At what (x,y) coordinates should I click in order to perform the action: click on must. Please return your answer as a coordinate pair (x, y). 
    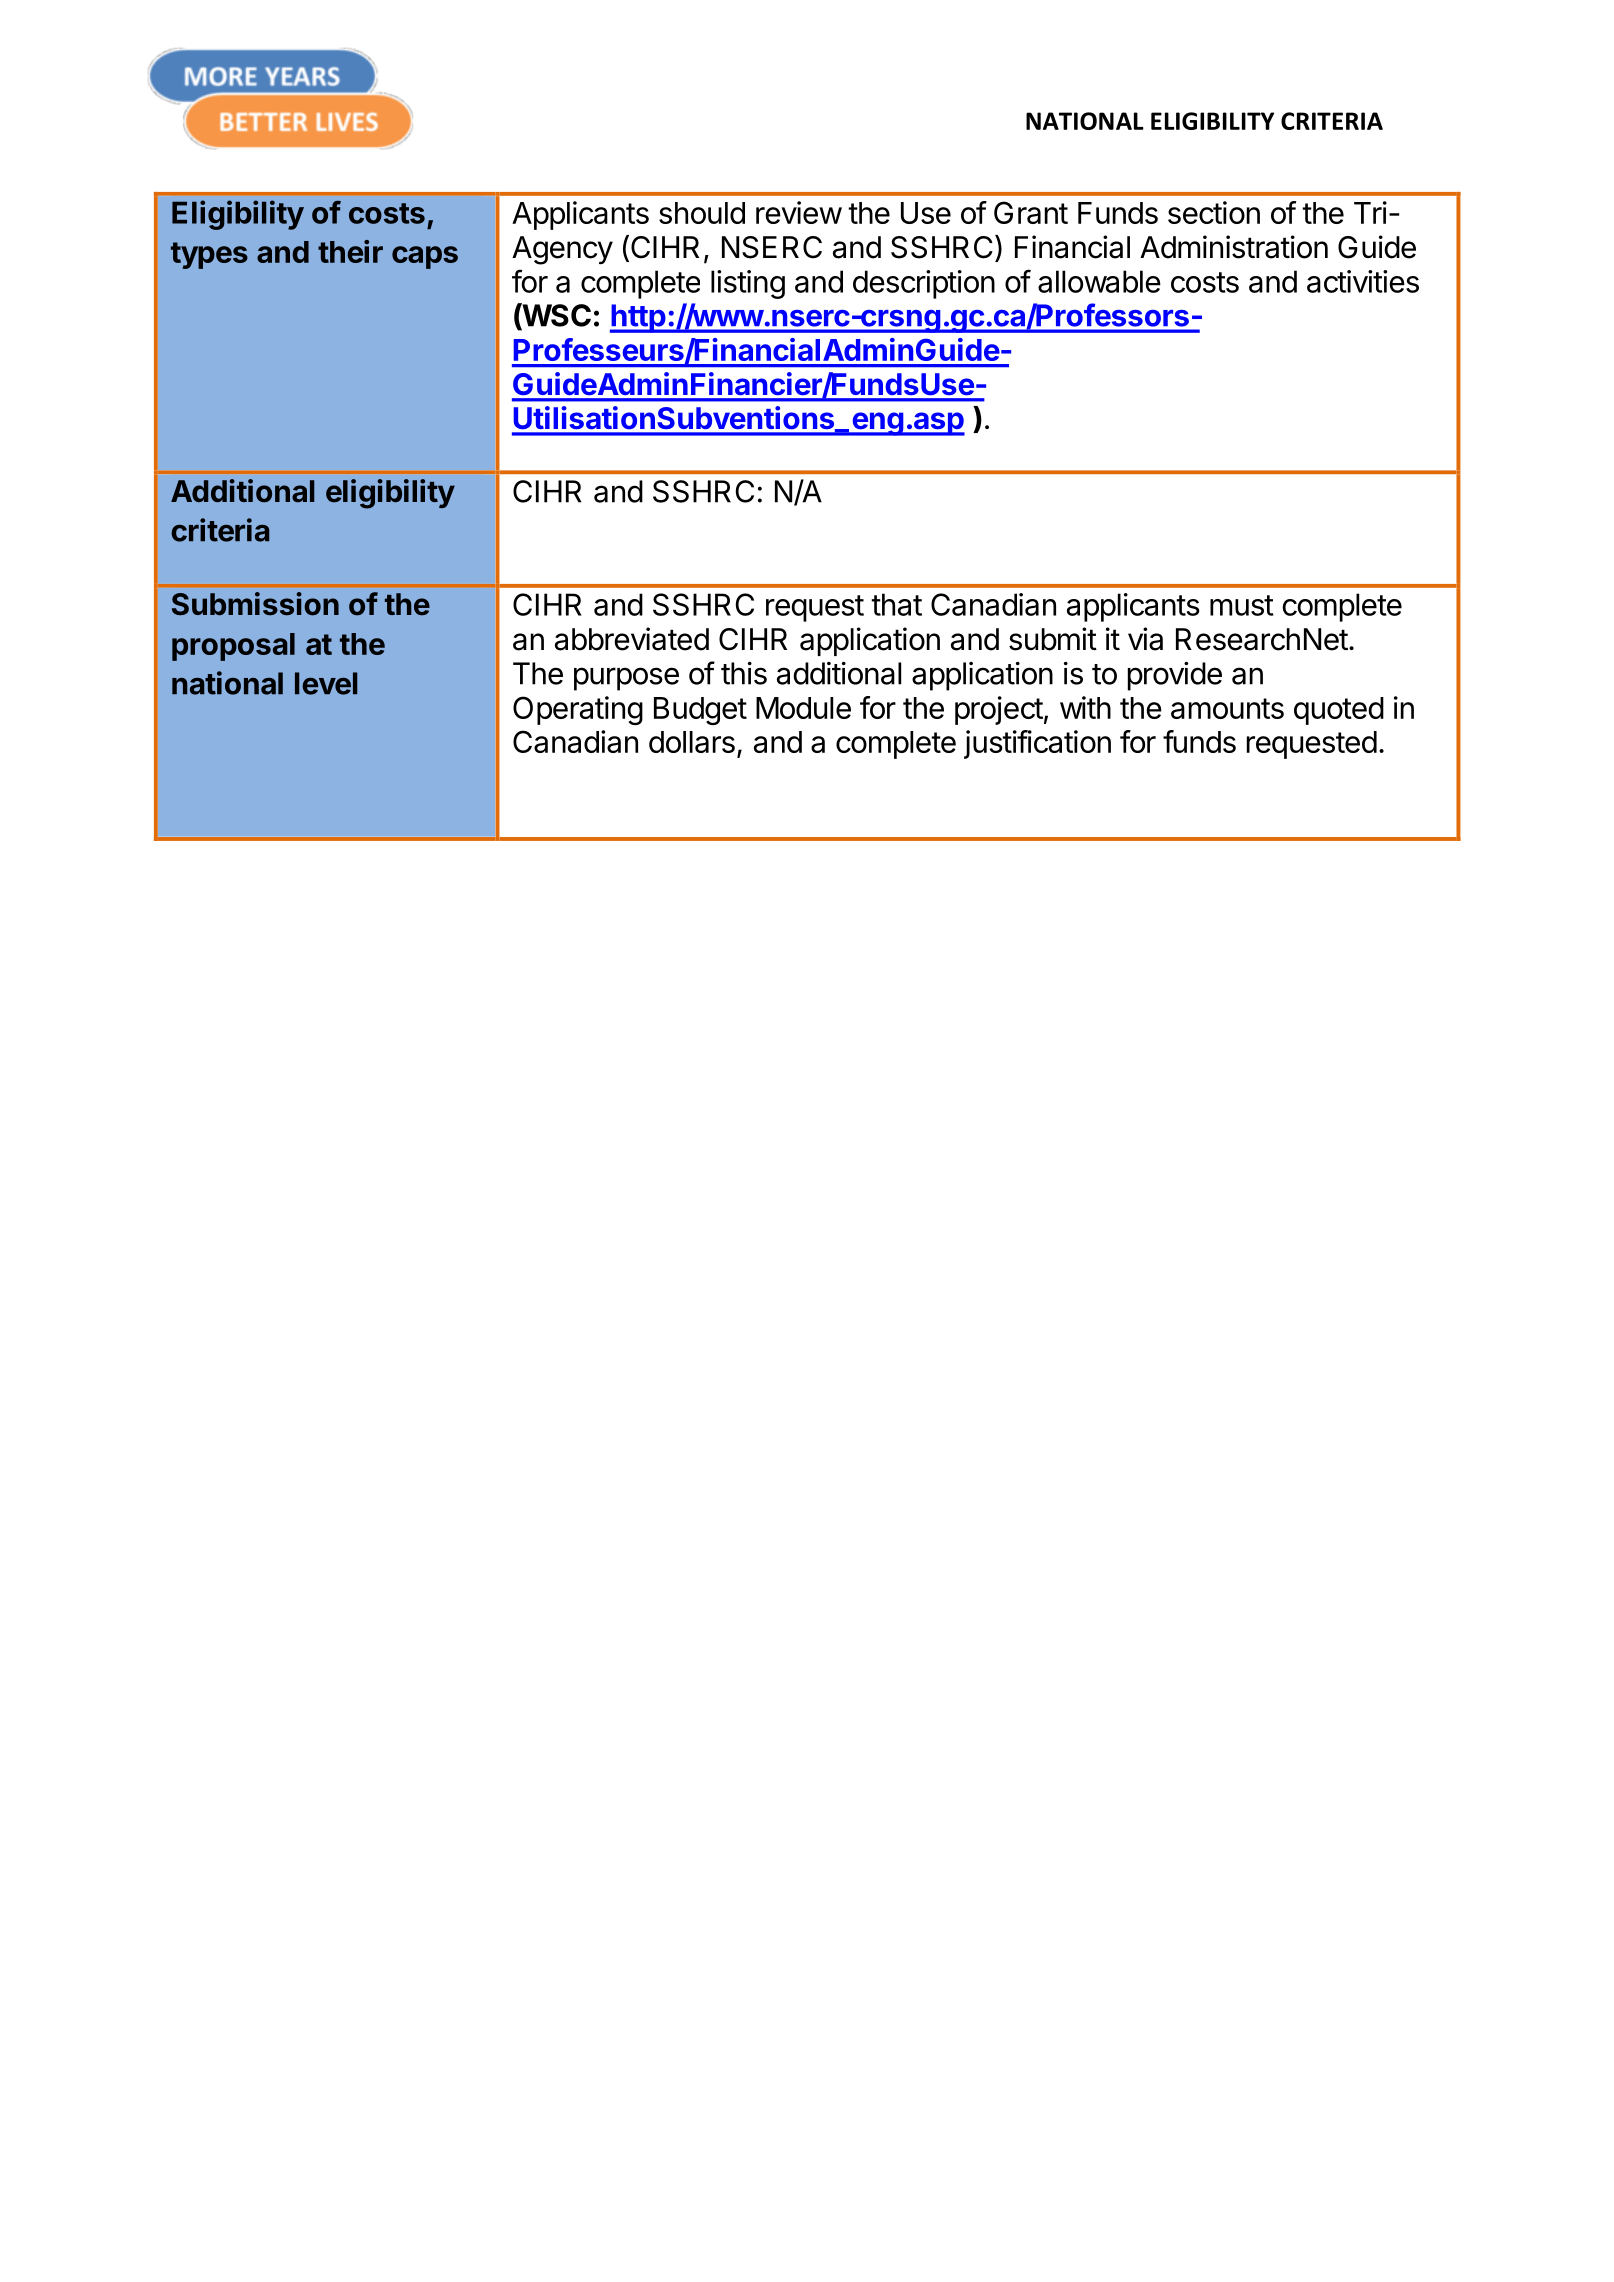
    Looking at the image, I should click on (1242, 605).
